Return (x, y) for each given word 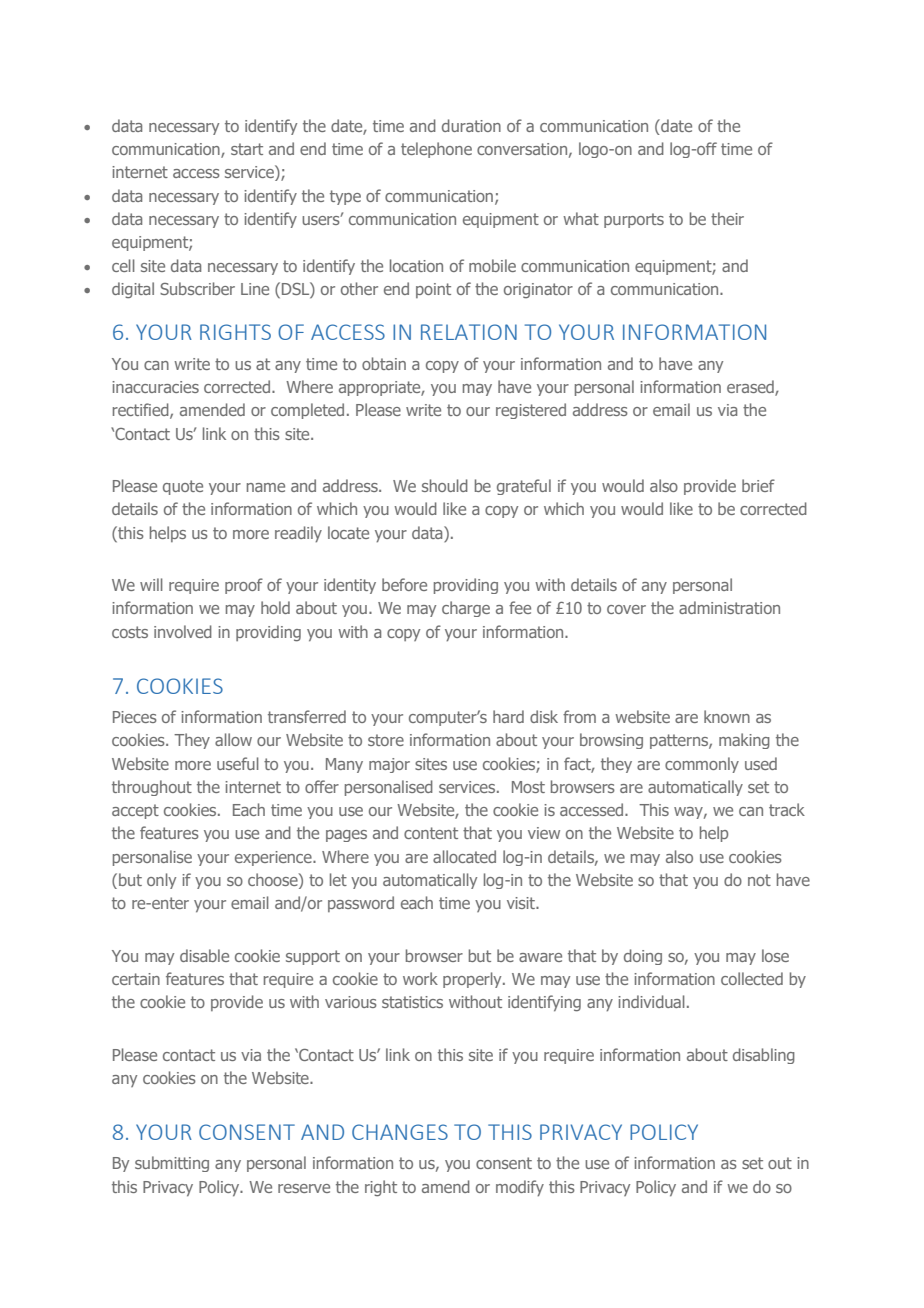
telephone (436, 150)
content (431, 833)
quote (183, 487)
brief (758, 485)
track (787, 809)
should (445, 485)
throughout (152, 788)
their (727, 218)
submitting (172, 1164)
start (247, 149)
